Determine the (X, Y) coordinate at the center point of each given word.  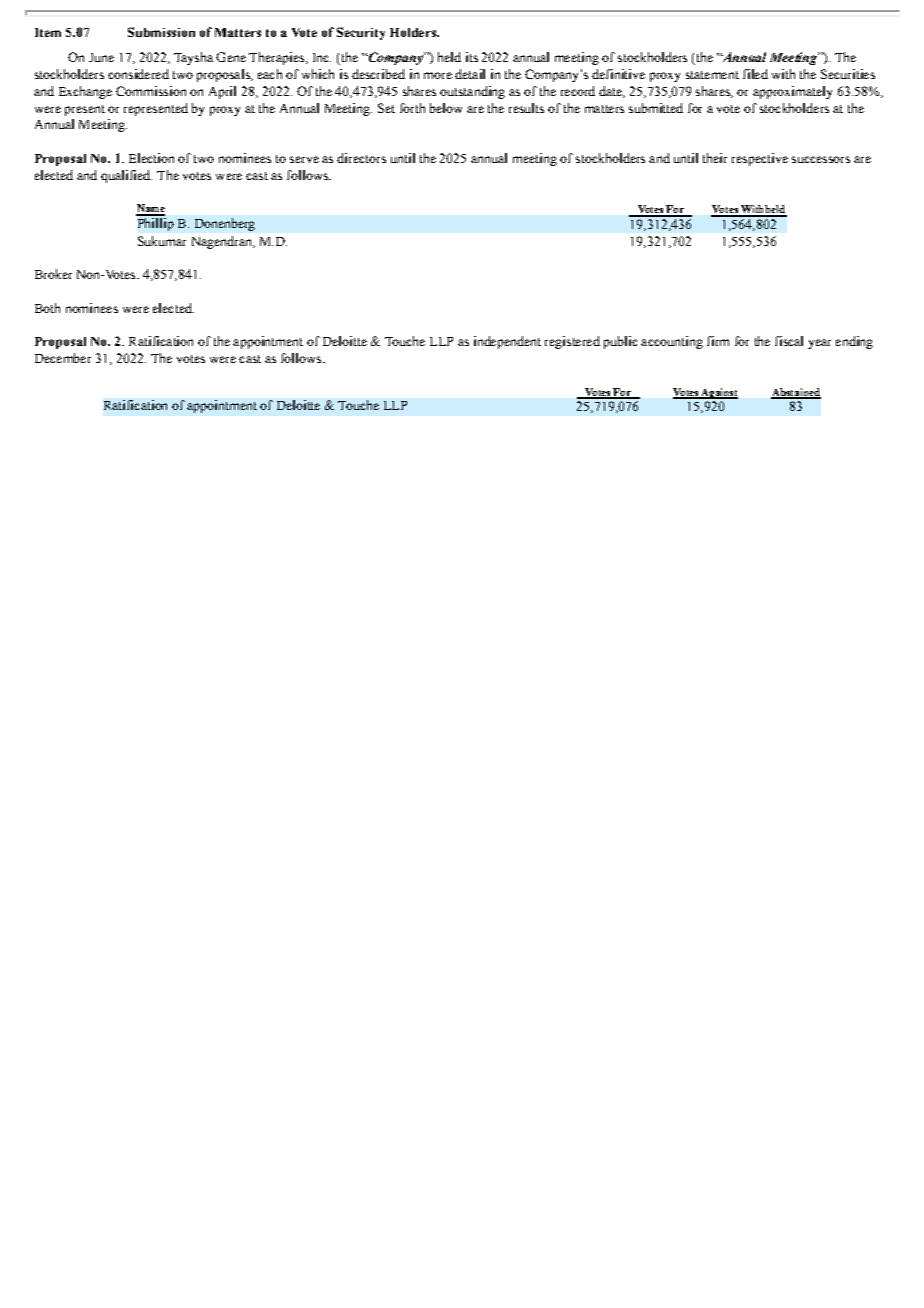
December (63, 358)
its (472, 57)
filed (755, 74)
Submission (161, 32)
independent (507, 342)
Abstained (796, 393)
